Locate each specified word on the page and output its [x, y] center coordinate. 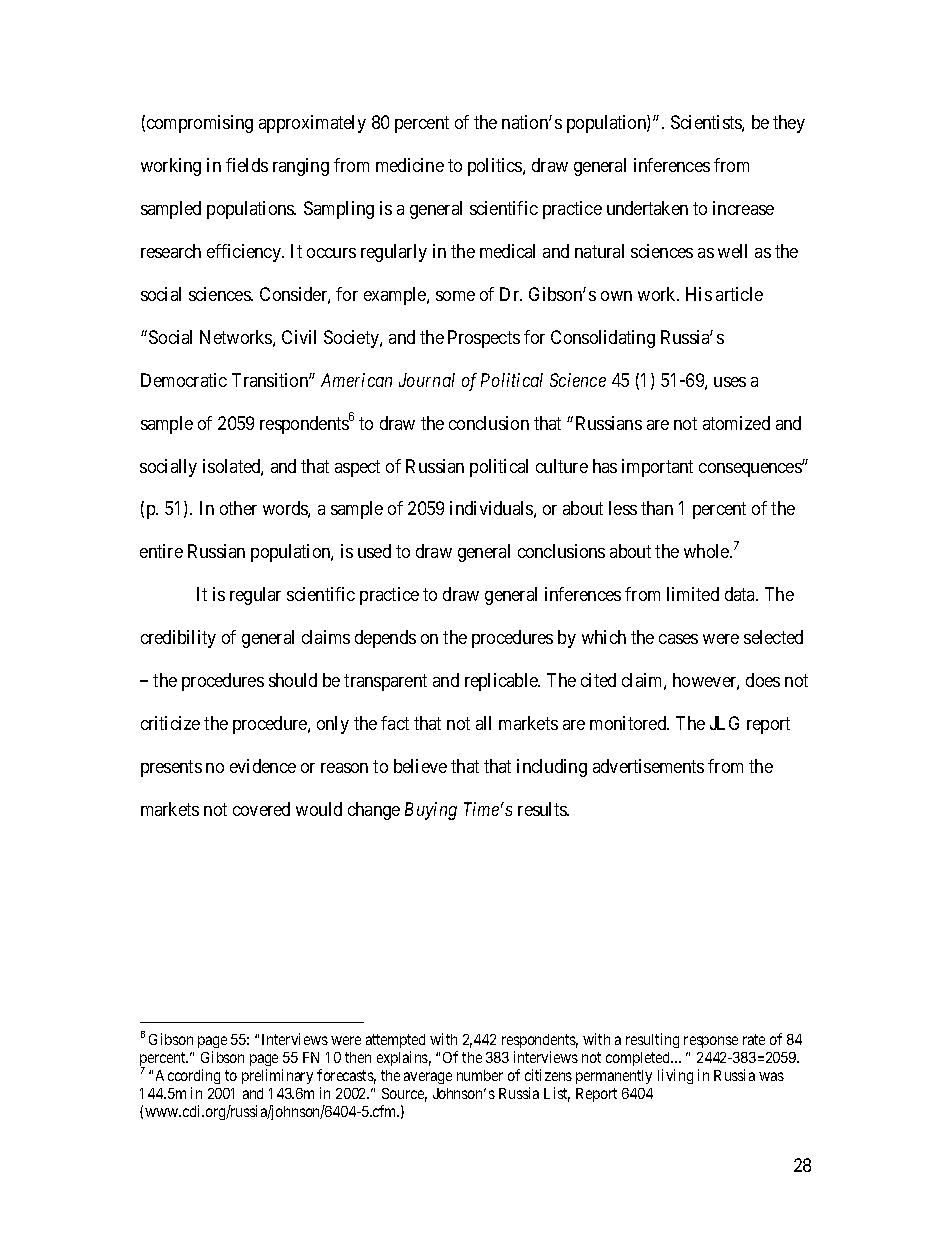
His [699, 294]
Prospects [484, 339]
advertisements [648, 766]
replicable [502, 682]
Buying [431, 811]
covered [261, 809]
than [657, 508]
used [374, 551]
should [293, 680]
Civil [299, 337]
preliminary [277, 1076]
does [763, 680]
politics [496, 167]
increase [743, 208]
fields [247, 165]
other [238, 508]
